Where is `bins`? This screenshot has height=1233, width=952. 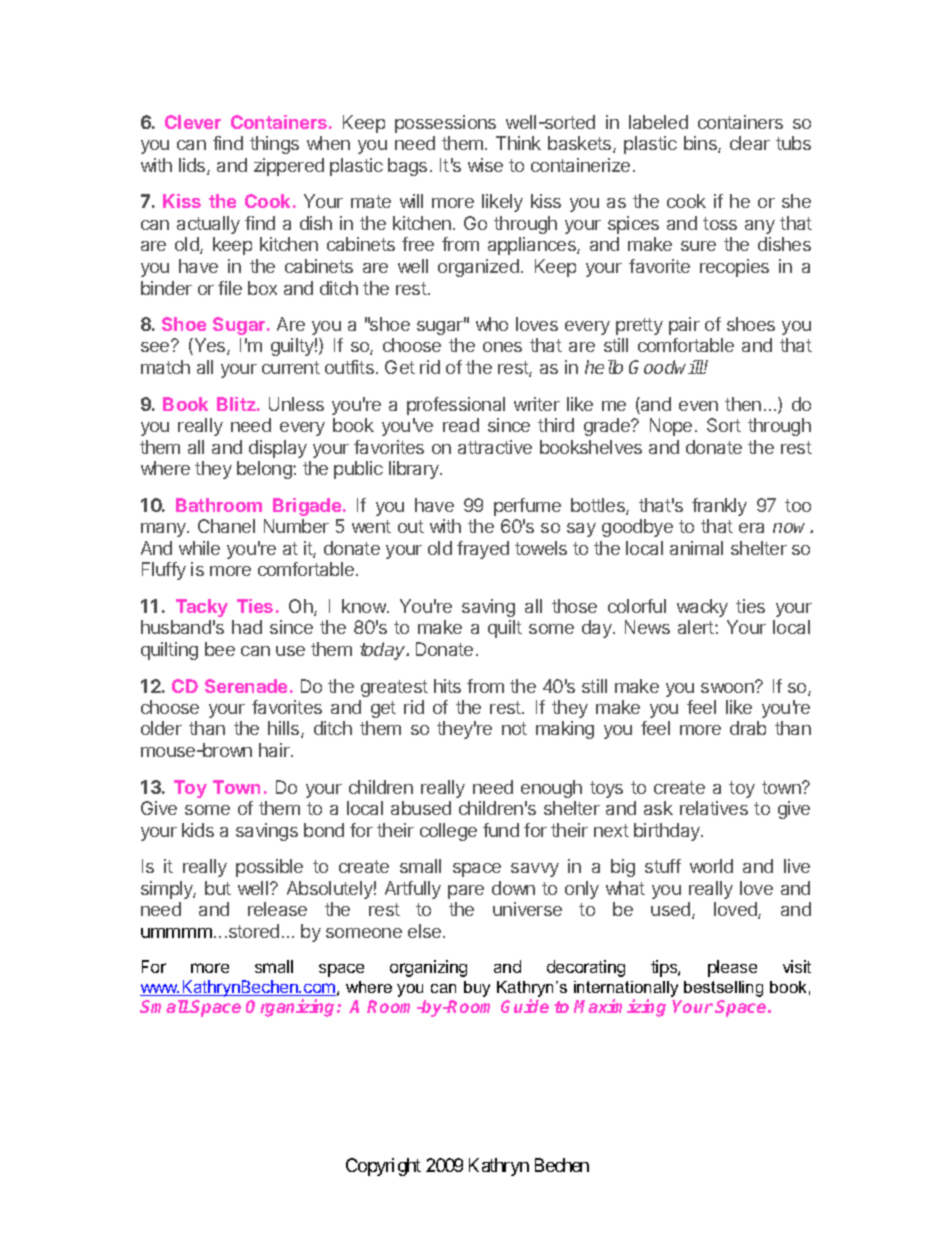
bins is located at coordinates (701, 144).
